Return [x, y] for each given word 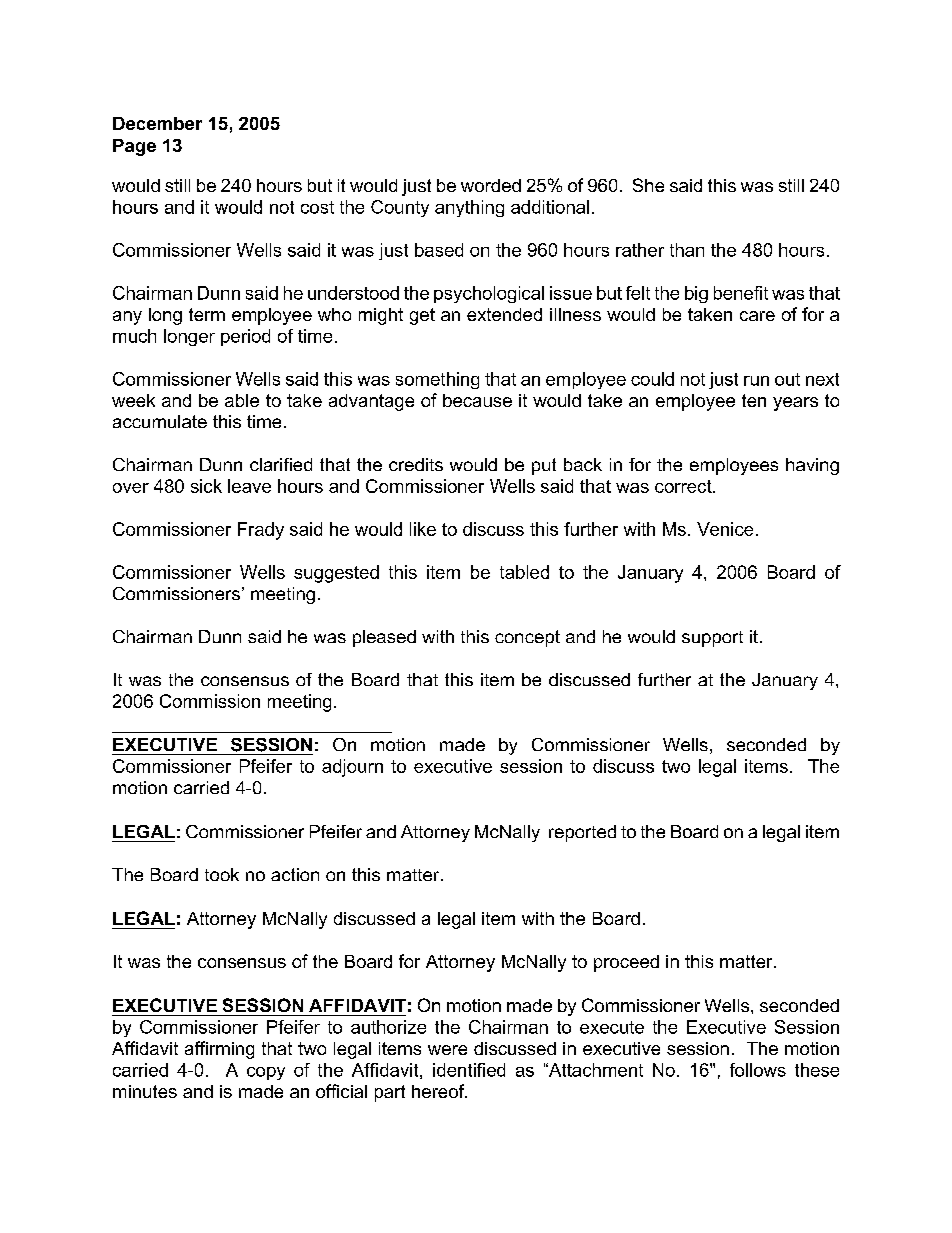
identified [469, 1070]
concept [527, 638]
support [712, 639]
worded [491, 185]
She [648, 185]
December [157, 123]
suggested [336, 574]
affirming [219, 1050]
